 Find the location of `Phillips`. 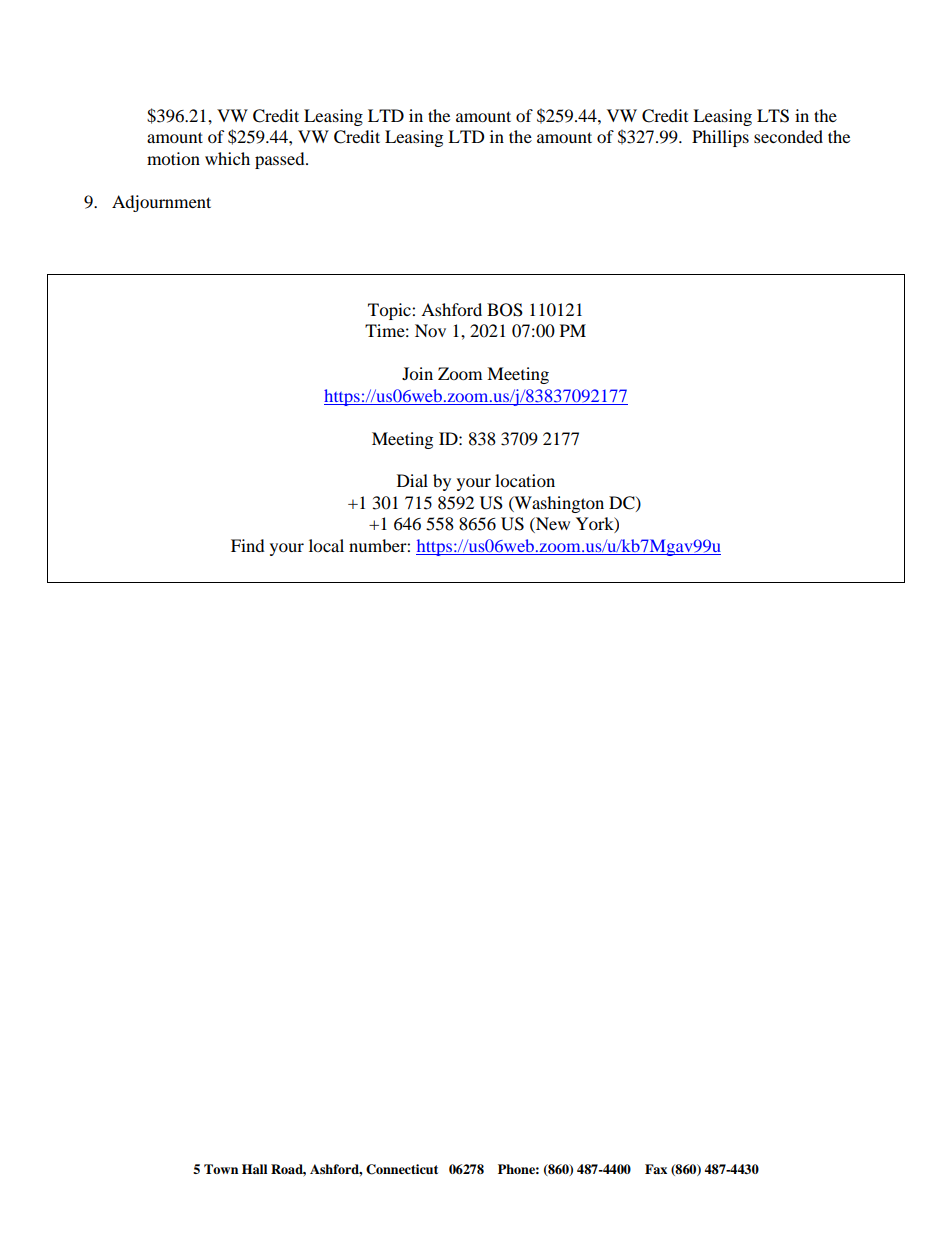

Phillips is located at coordinates (720, 138).
